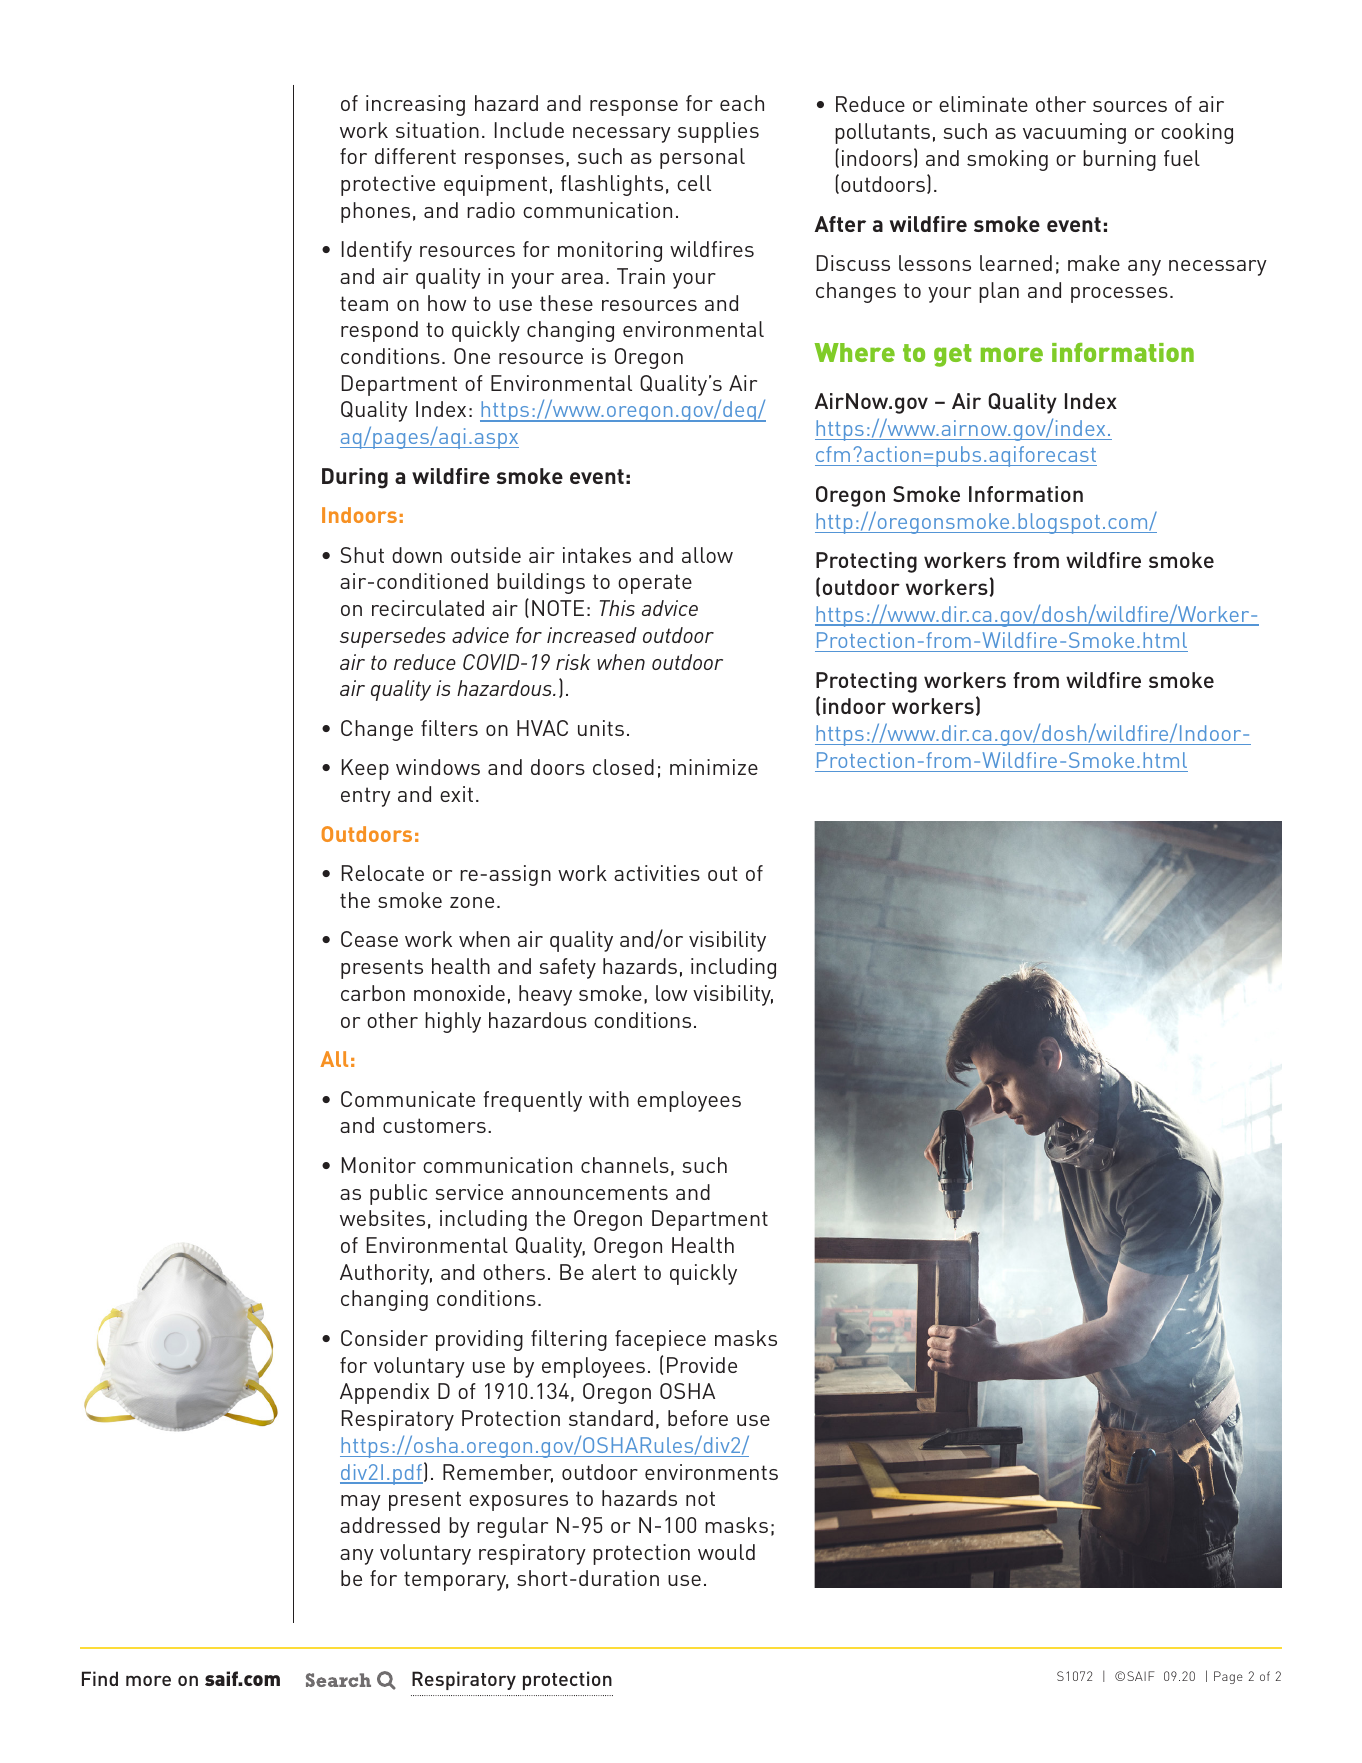 Image resolution: width=1362 pixels, height=1763 pixels. What do you see at coordinates (657, 873) in the document?
I see `activities` at bounding box center [657, 873].
